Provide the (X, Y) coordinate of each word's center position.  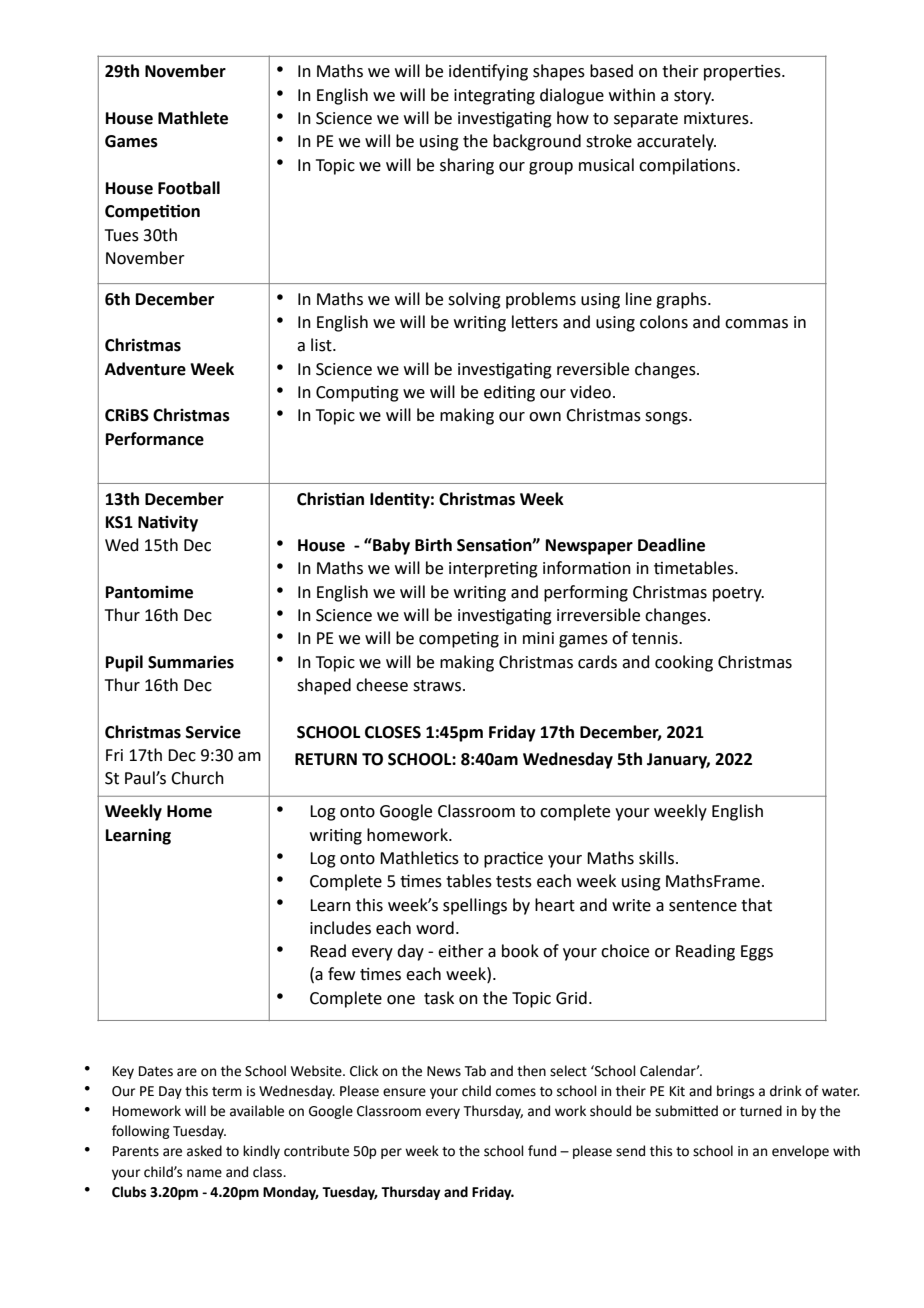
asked (204, 1151)
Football (189, 188)
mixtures (717, 118)
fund (542, 1151)
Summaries (191, 662)
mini (538, 638)
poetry (738, 594)
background (537, 142)
